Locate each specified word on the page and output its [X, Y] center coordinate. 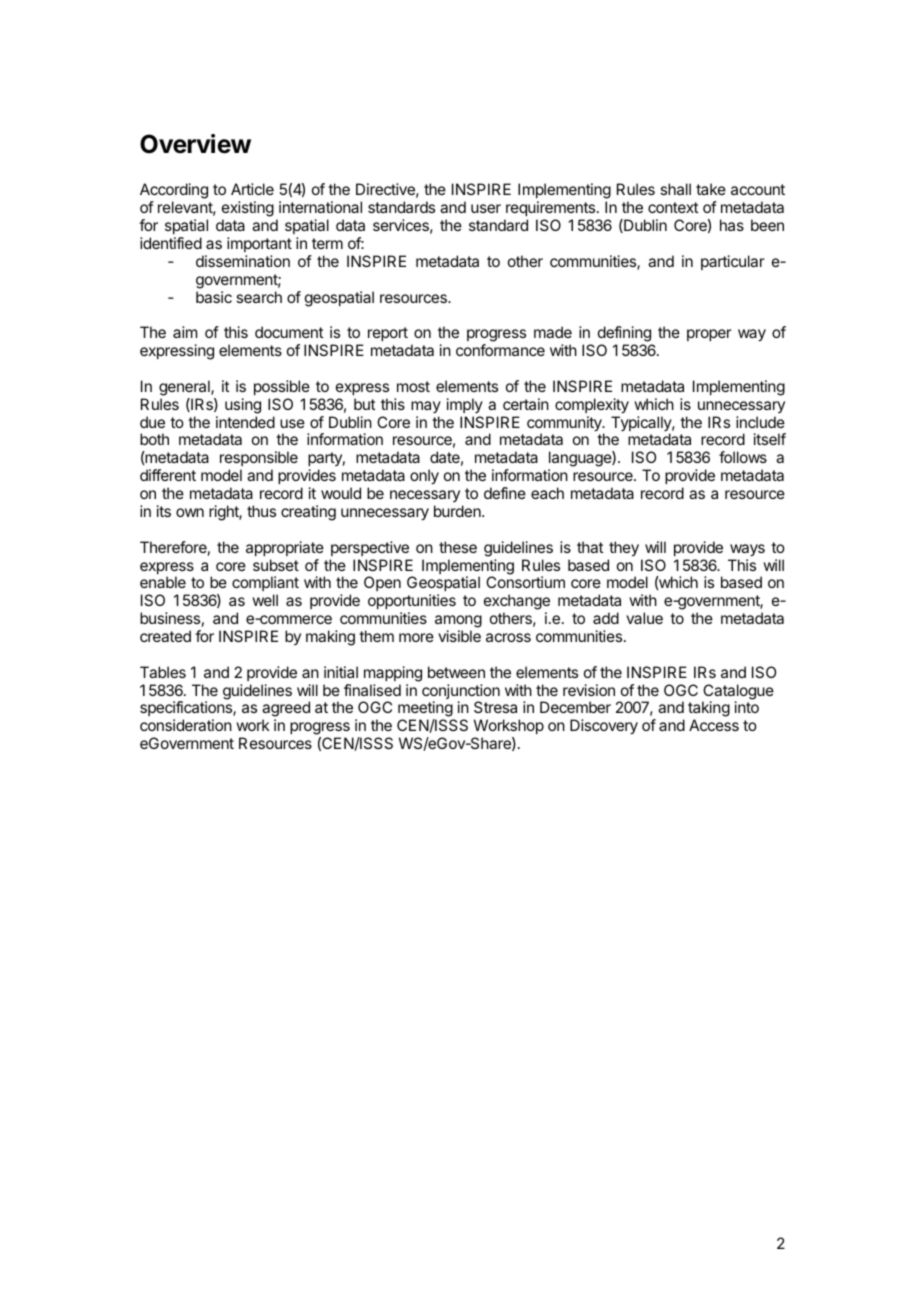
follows [743, 457]
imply [465, 405]
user [486, 208]
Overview [195, 144]
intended [245, 422]
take [711, 189]
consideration [186, 725]
